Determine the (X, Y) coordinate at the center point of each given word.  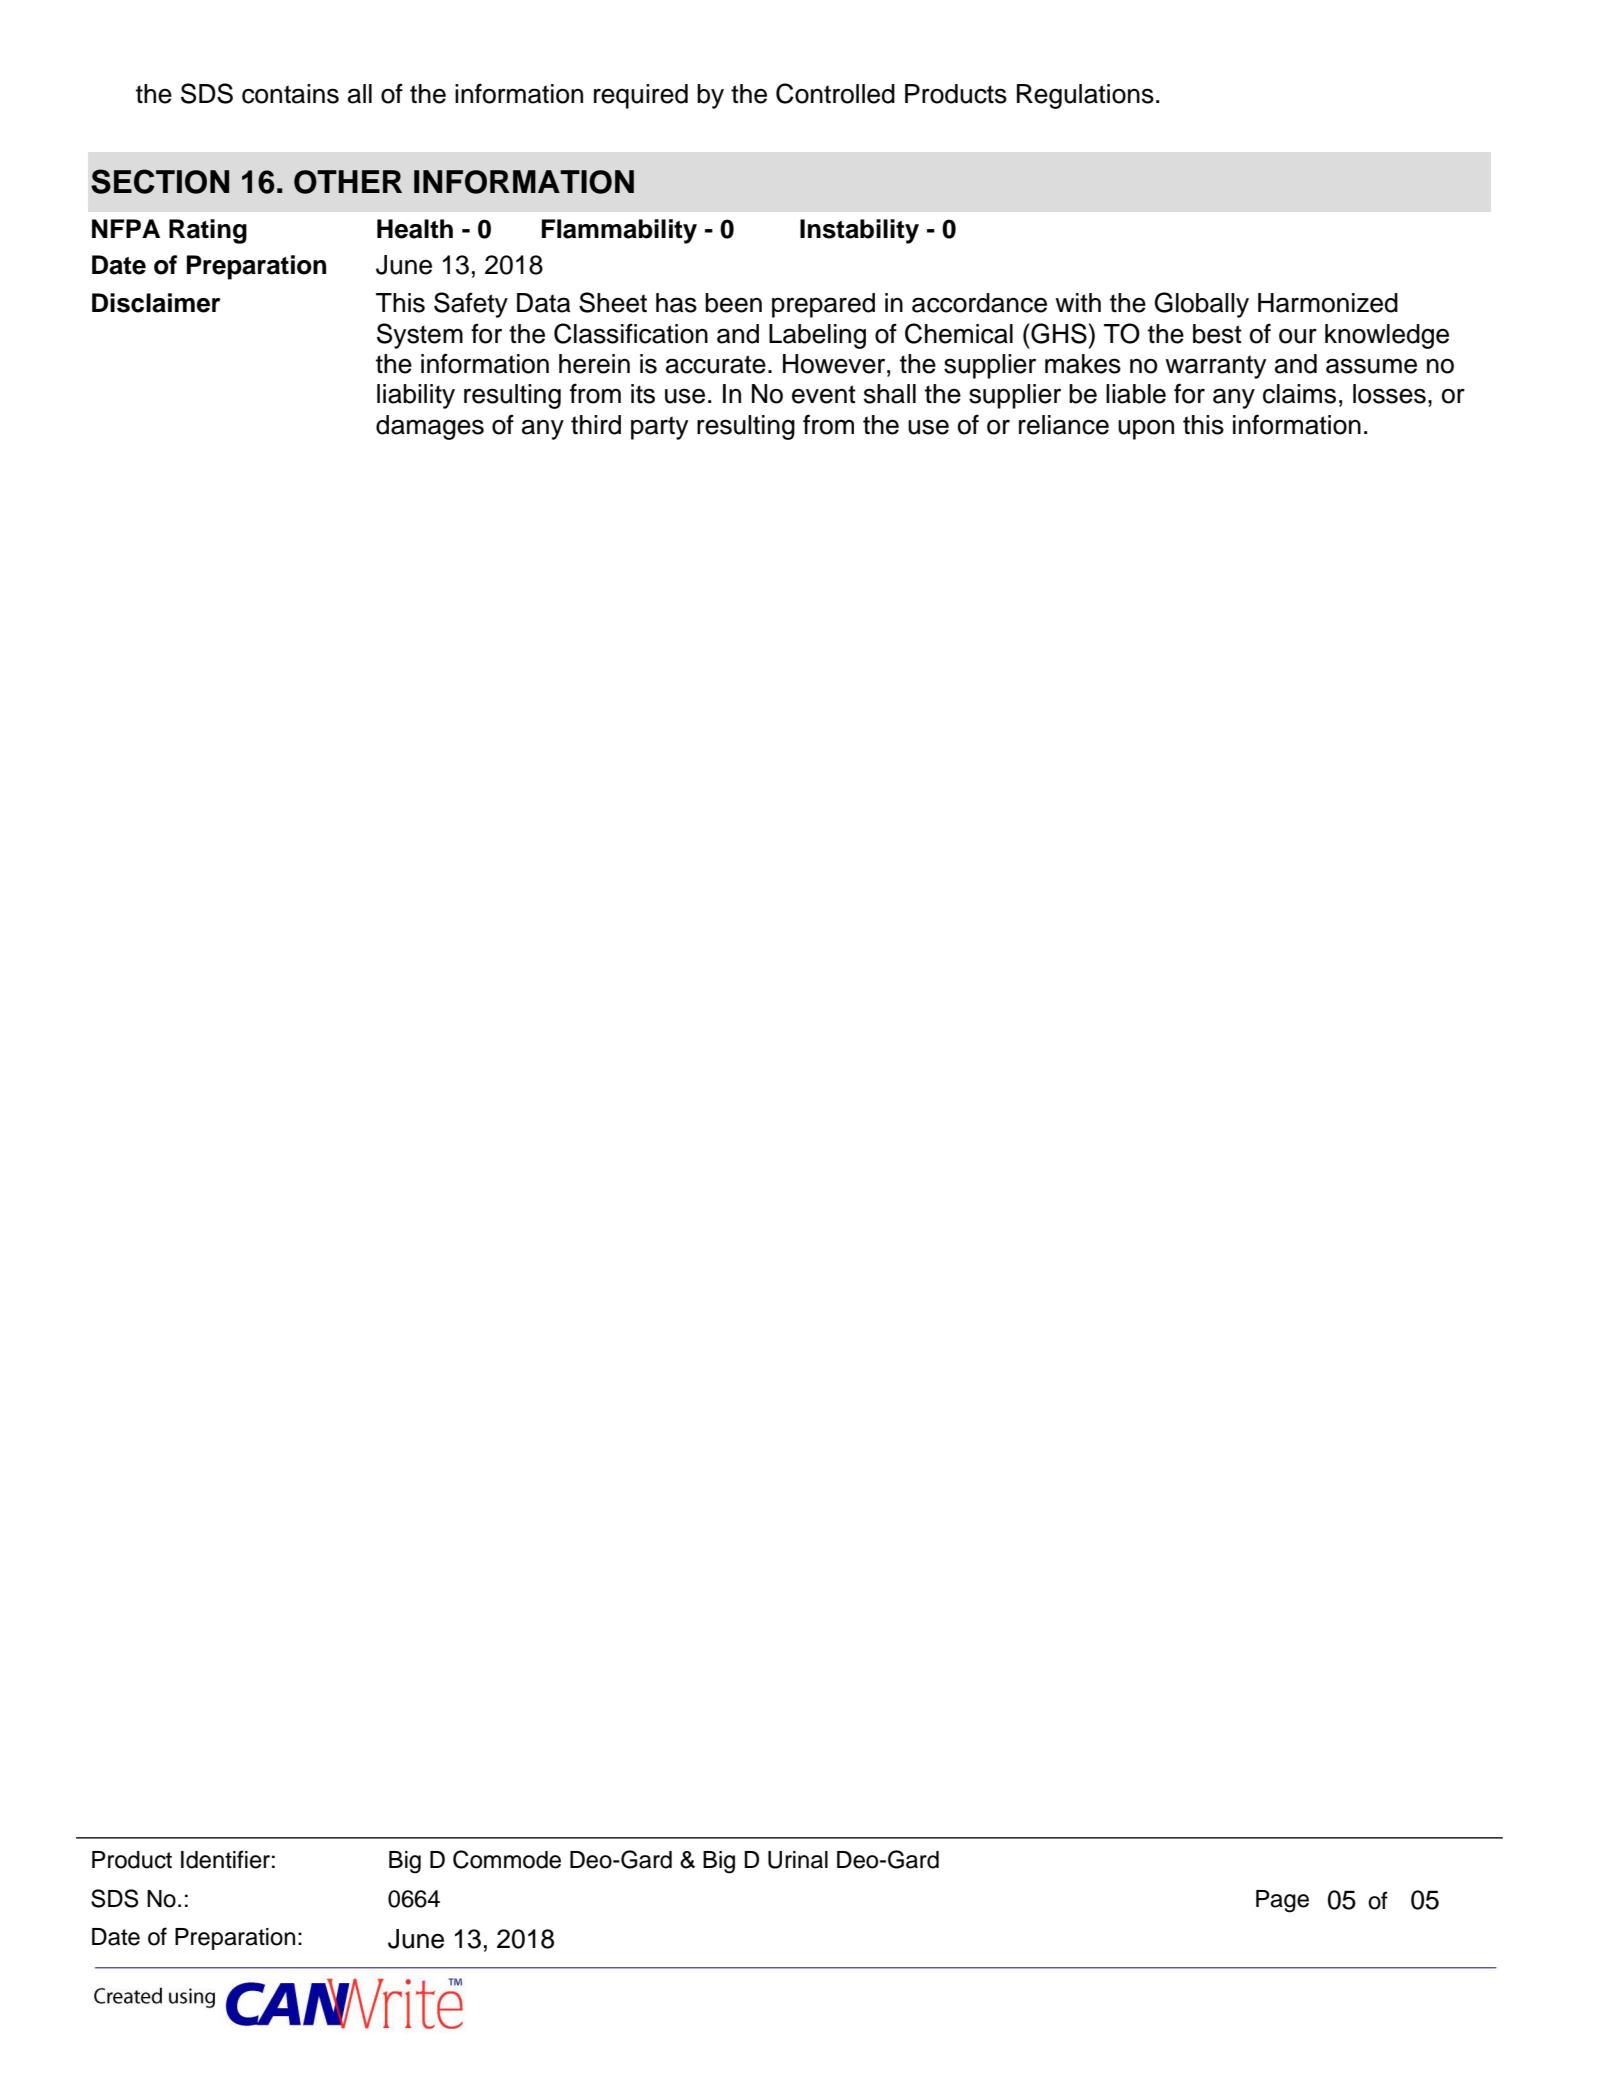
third (596, 425)
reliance (1064, 425)
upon (1146, 429)
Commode (507, 1859)
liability (416, 396)
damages (430, 427)
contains (290, 94)
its (643, 394)
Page (1282, 1901)
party (659, 428)
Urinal (798, 1860)
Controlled (835, 93)
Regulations (1085, 96)
